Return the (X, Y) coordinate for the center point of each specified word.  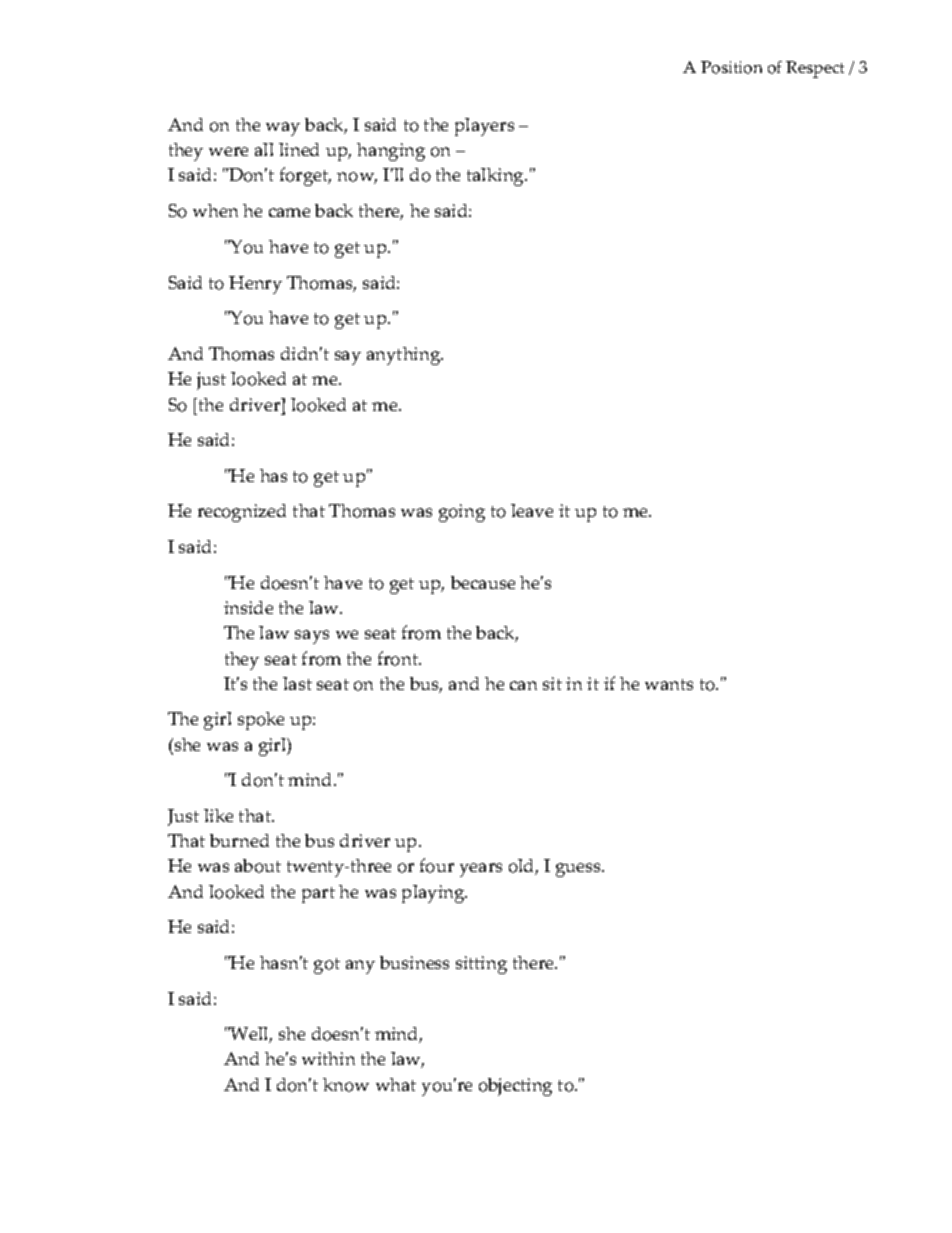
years (481, 870)
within (328, 1058)
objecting (515, 1087)
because (483, 582)
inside (248, 607)
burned (239, 840)
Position (731, 67)
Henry (255, 285)
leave (532, 510)
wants (669, 684)
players (484, 127)
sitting (481, 965)
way (283, 129)
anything (405, 356)
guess (580, 870)
